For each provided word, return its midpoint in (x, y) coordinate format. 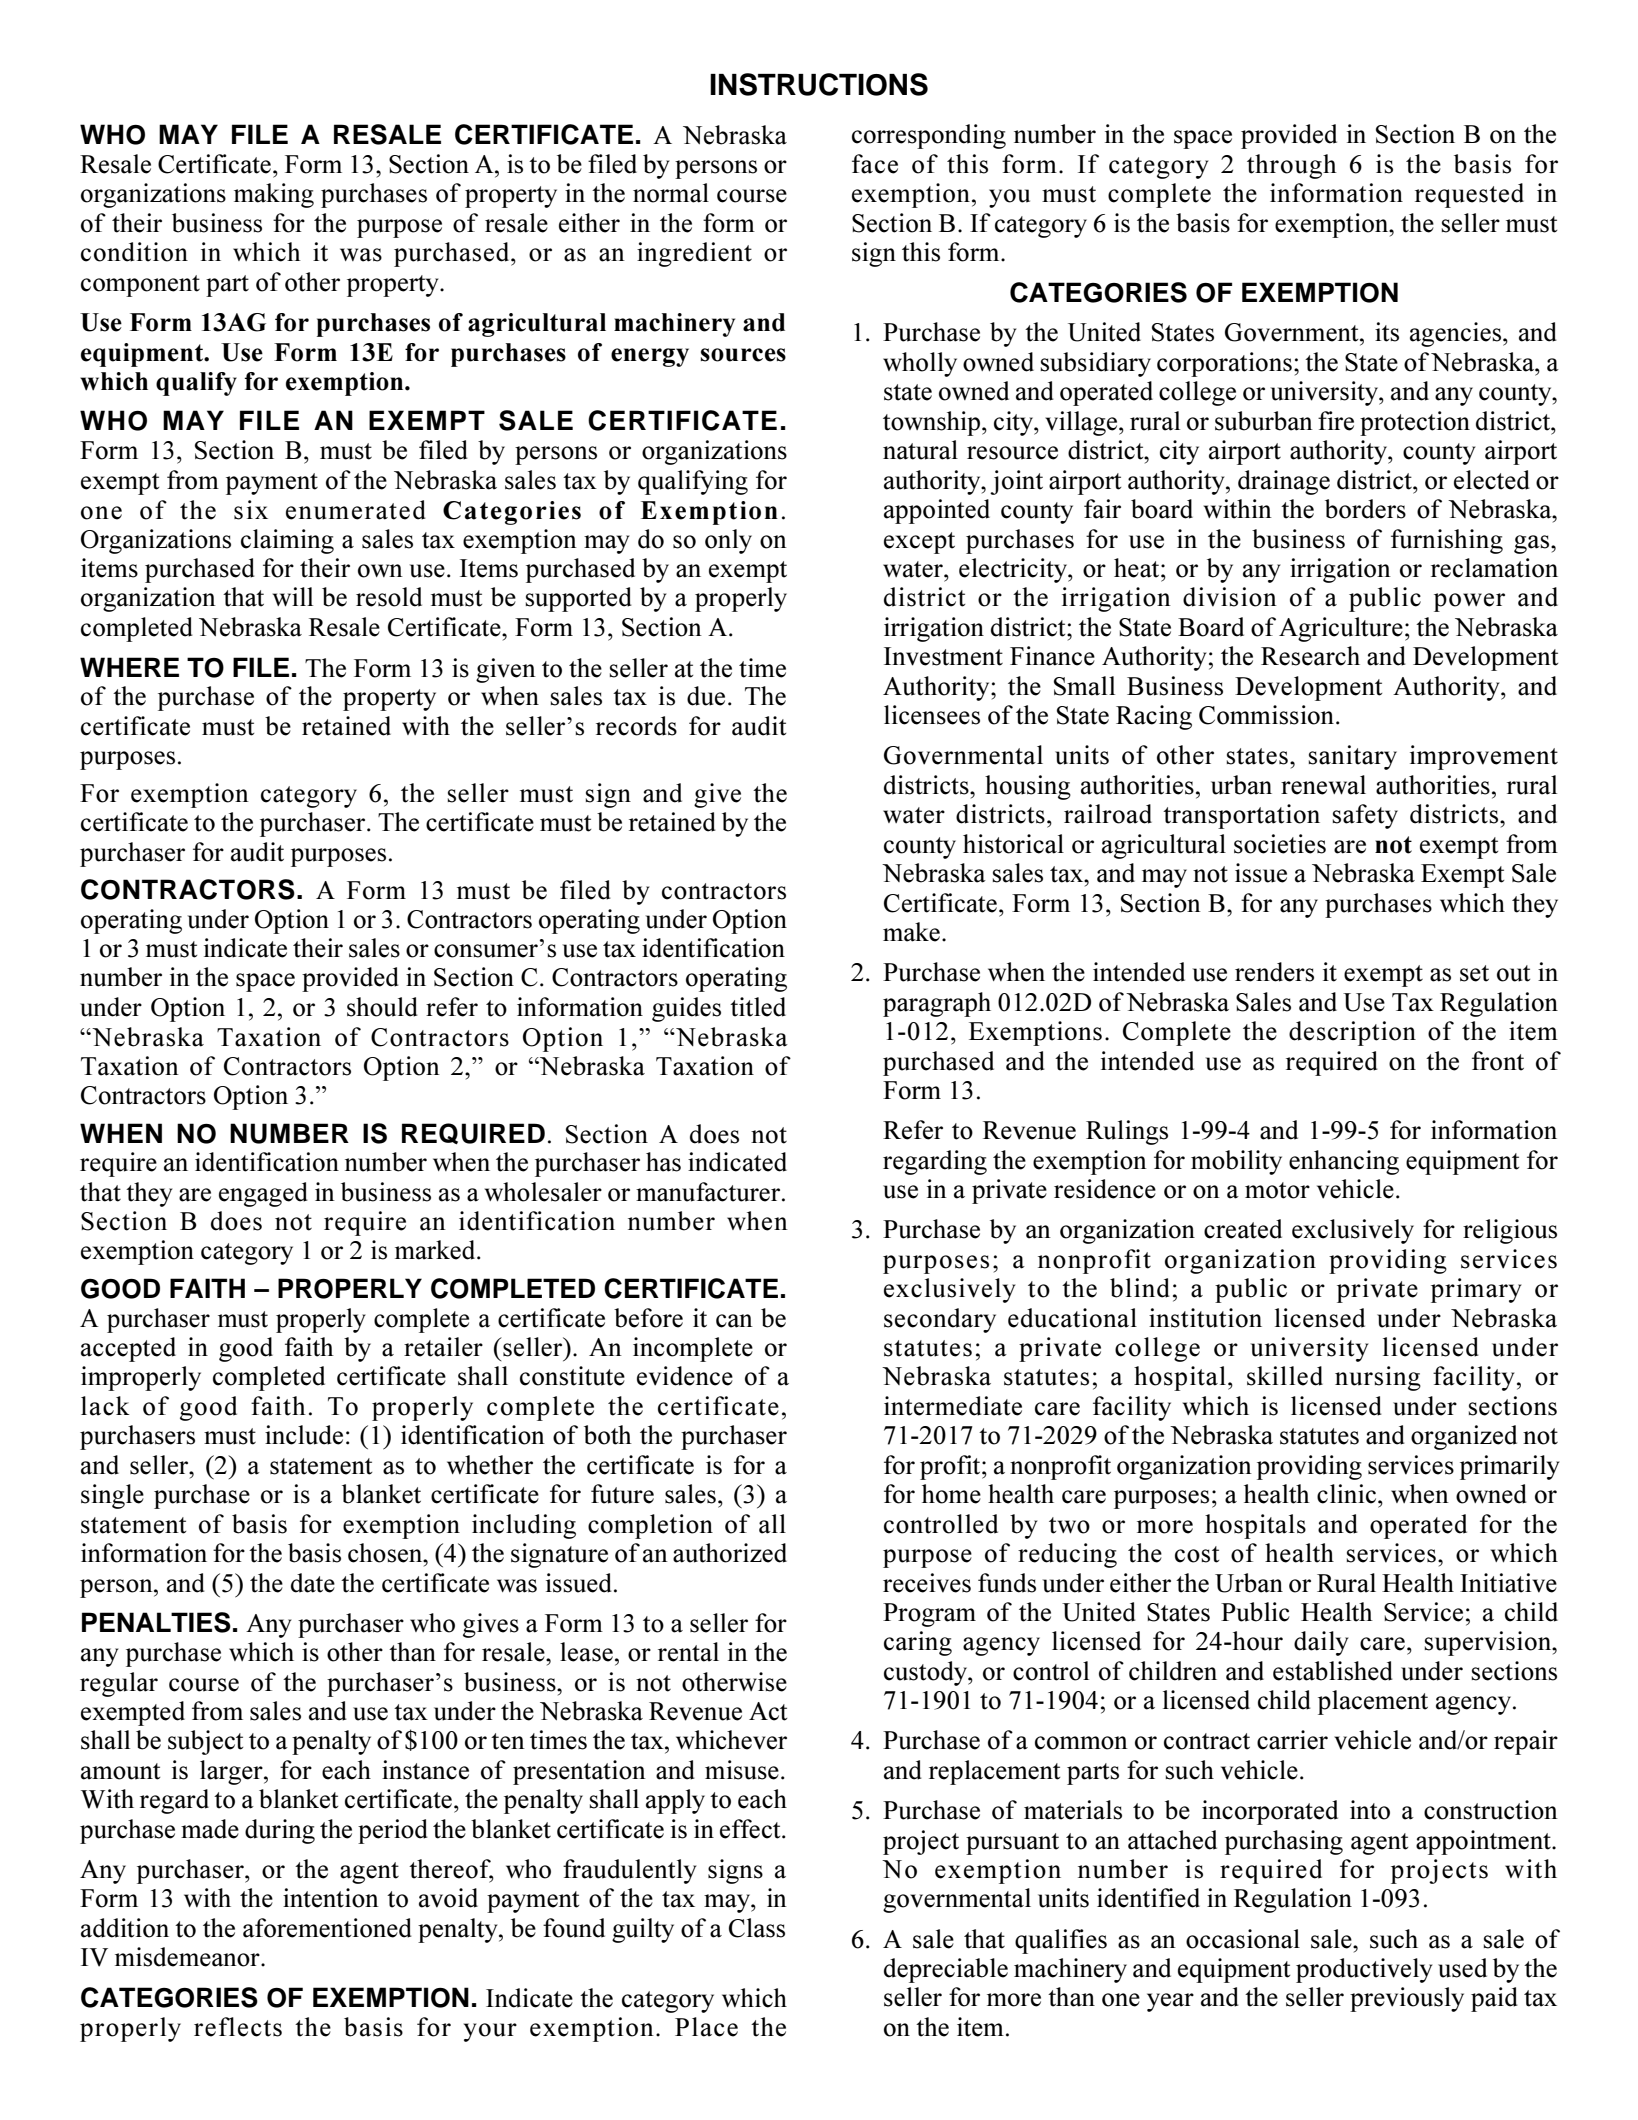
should (382, 1007)
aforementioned (327, 1928)
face (875, 164)
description (1352, 1033)
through (1292, 166)
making (274, 195)
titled (758, 1007)
